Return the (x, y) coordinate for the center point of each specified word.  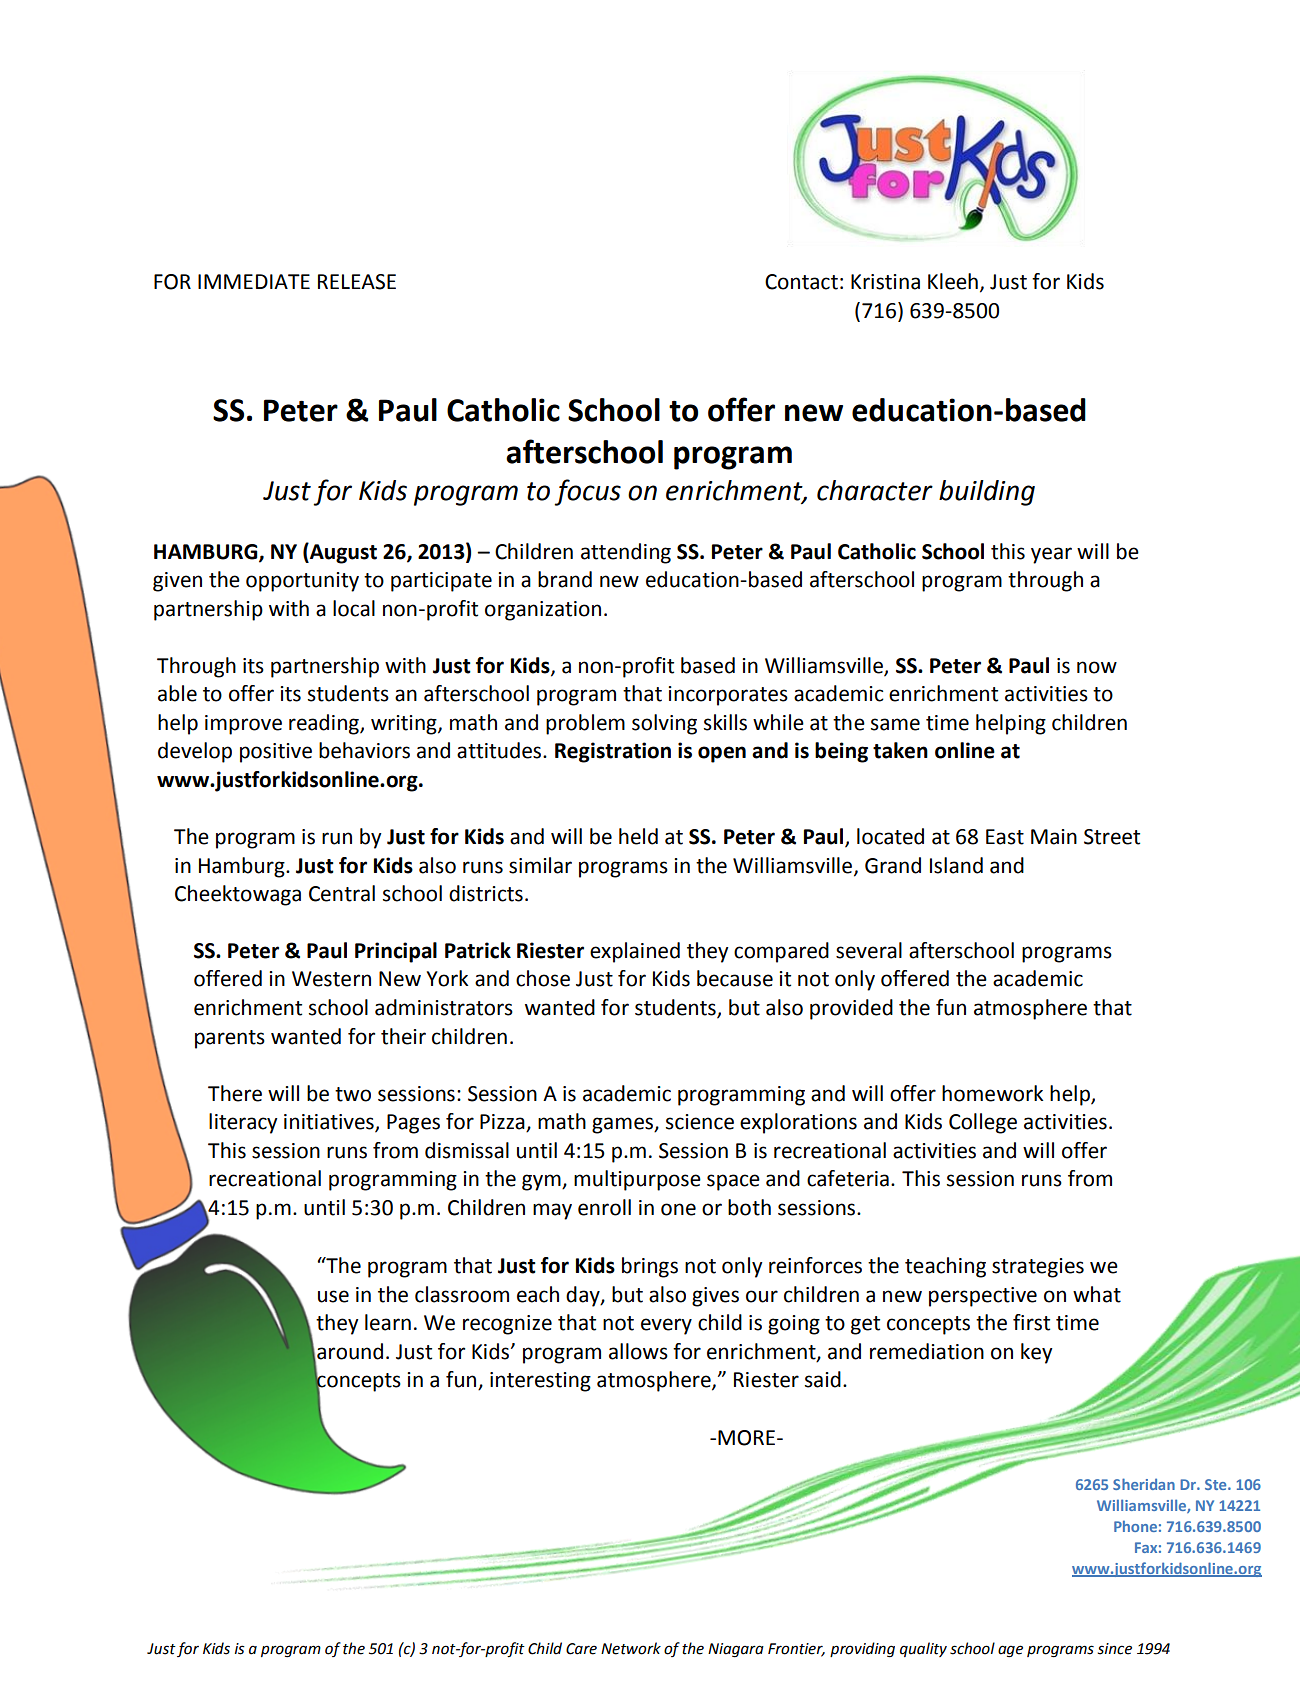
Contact (801, 282)
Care (581, 1649)
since (1115, 1649)
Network (631, 1648)
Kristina (885, 282)
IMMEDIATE (254, 281)
